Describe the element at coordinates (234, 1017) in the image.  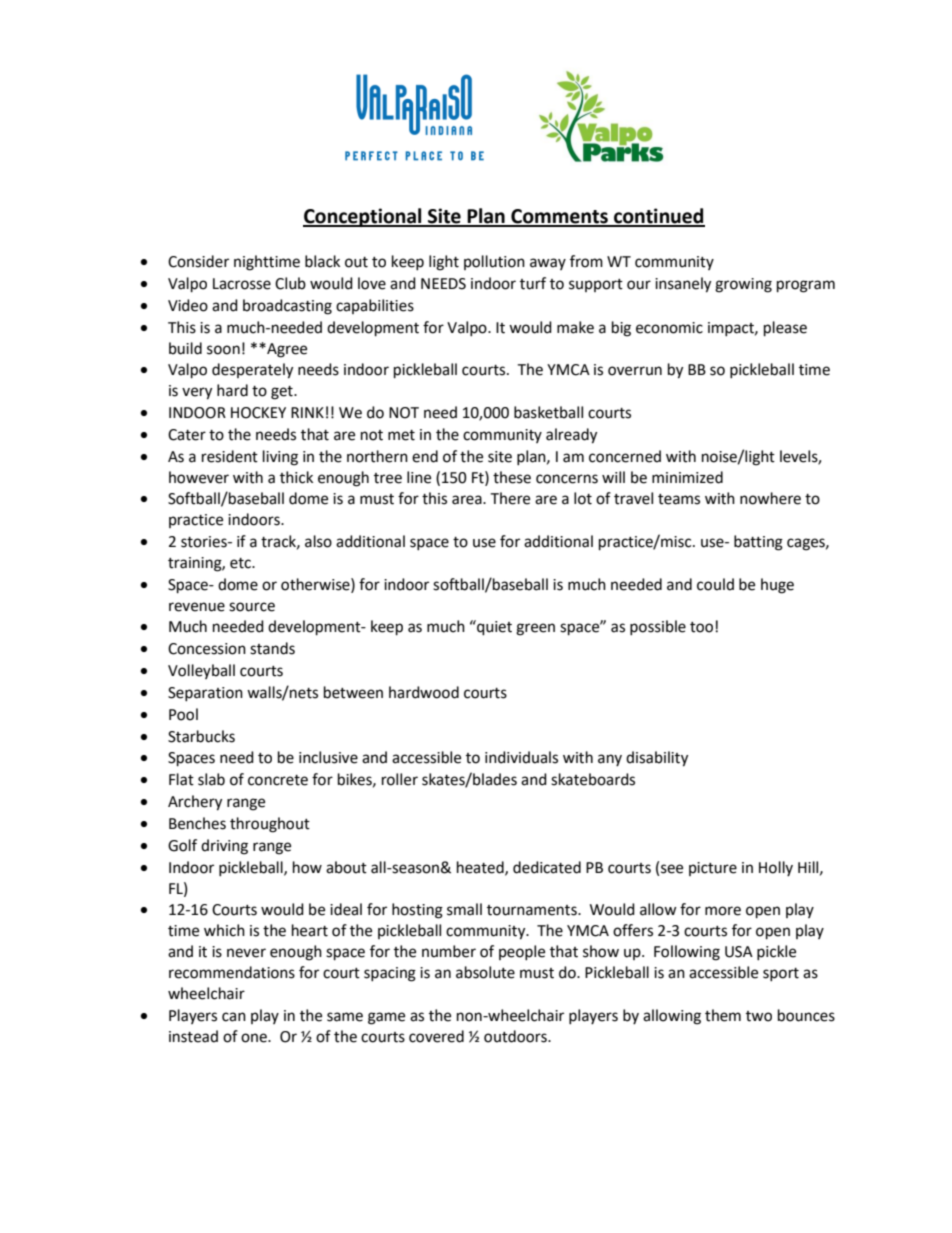
I see `can` at that location.
